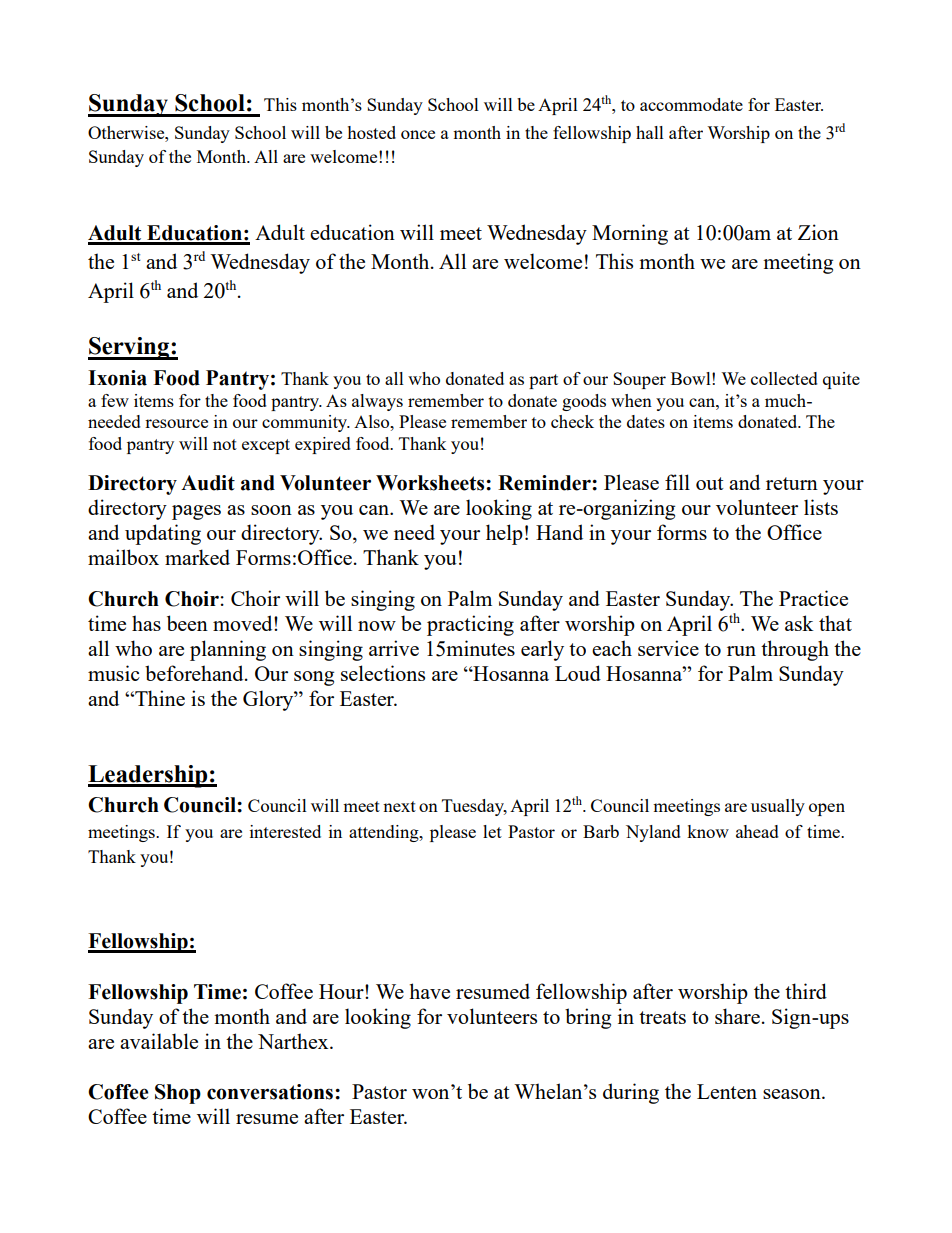 The image size is (952, 1233). I want to click on next, so click(399, 806).
